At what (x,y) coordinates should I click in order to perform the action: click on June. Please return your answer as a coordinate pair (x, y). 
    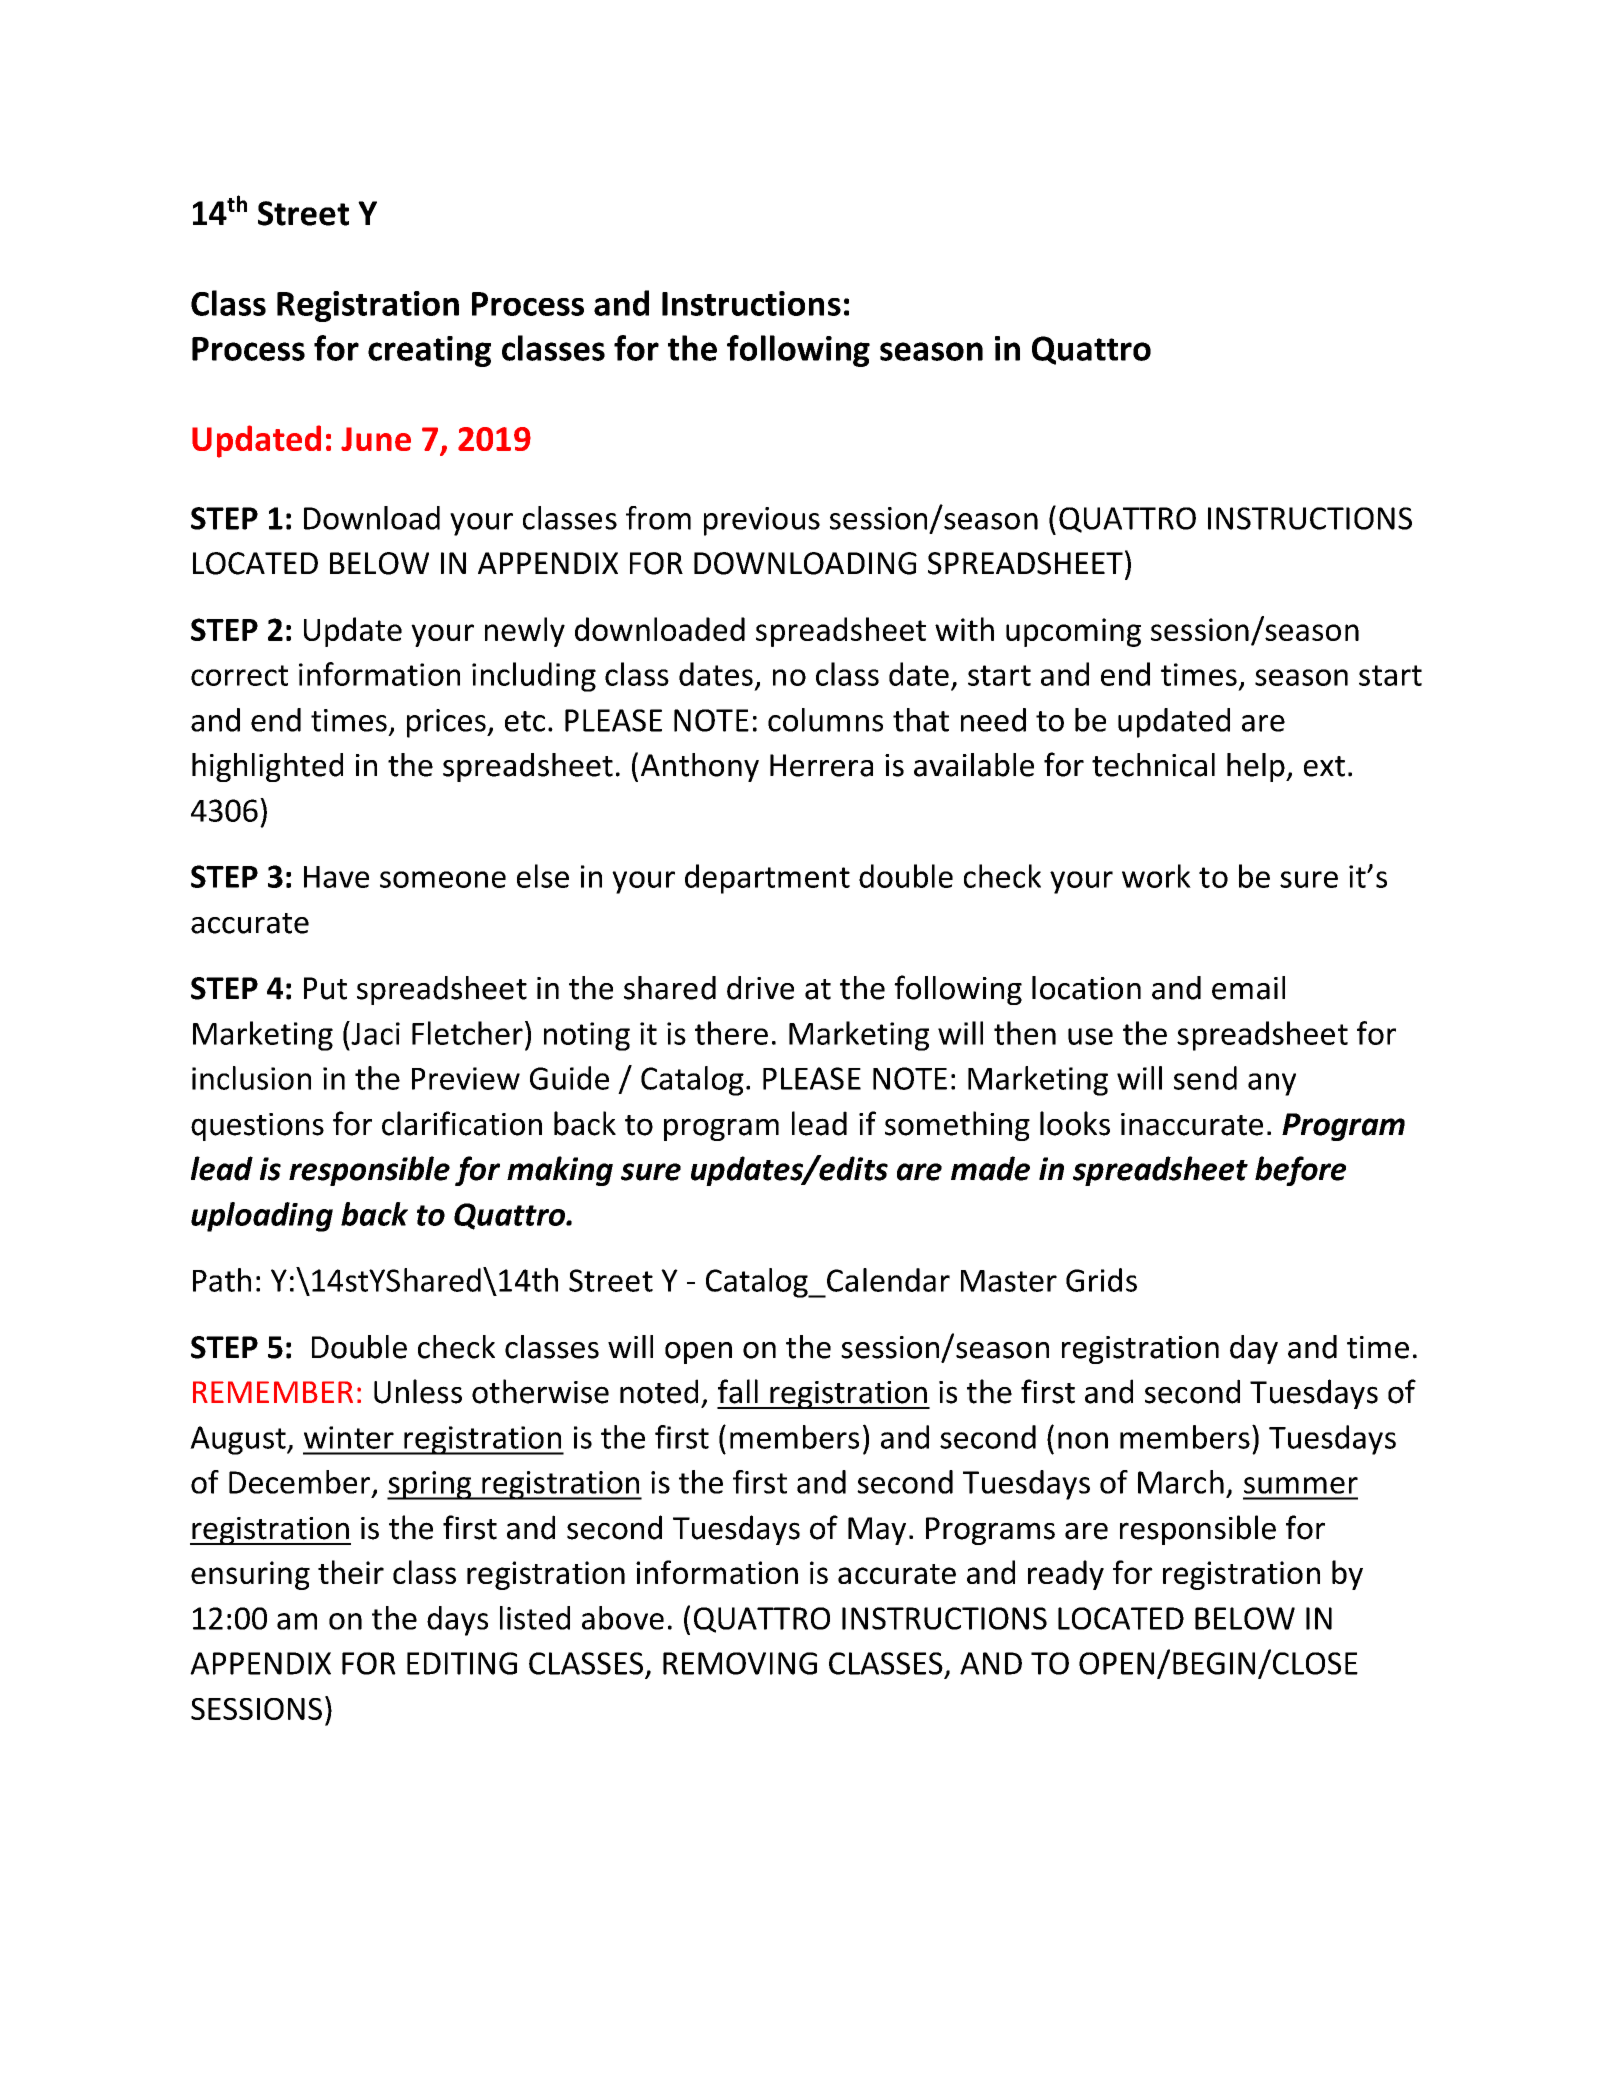
    Looking at the image, I should click on (376, 439).
